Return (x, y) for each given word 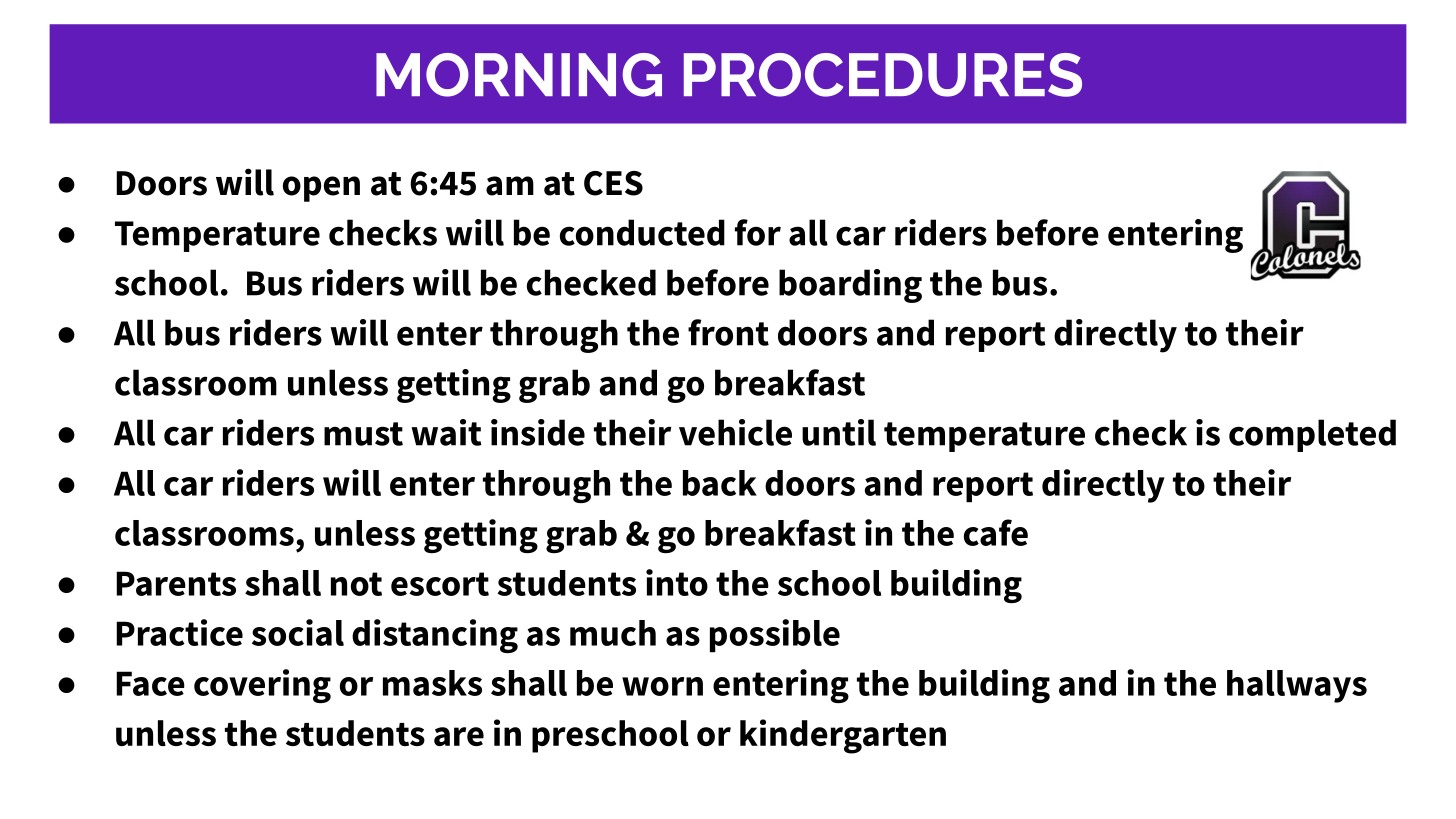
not (356, 584)
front (728, 332)
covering (262, 686)
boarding (850, 286)
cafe (996, 532)
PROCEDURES (883, 75)
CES (613, 183)
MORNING (519, 75)
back (720, 483)
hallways (1297, 686)
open (321, 189)
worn (662, 686)
